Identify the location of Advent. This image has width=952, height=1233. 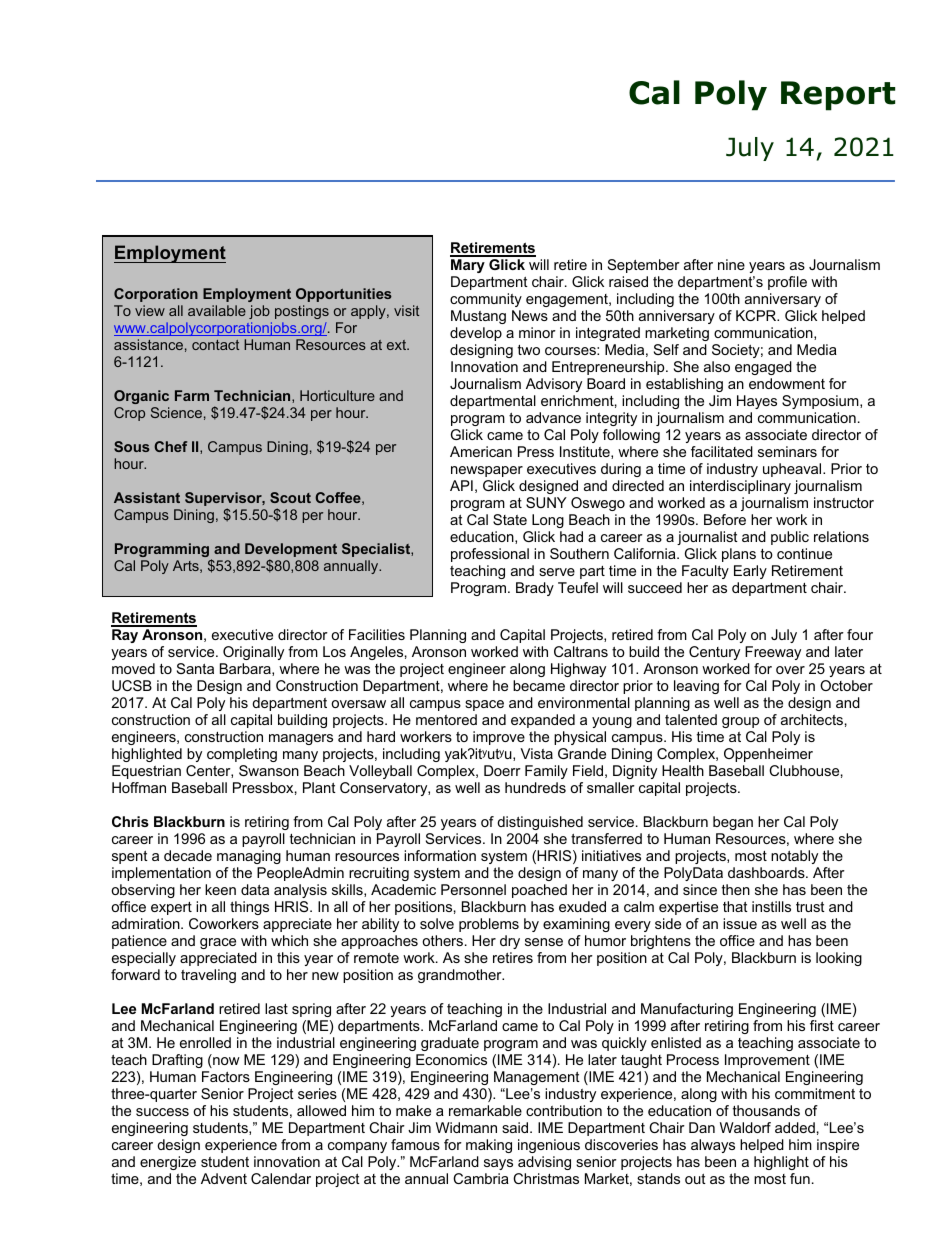
(224, 1178).
